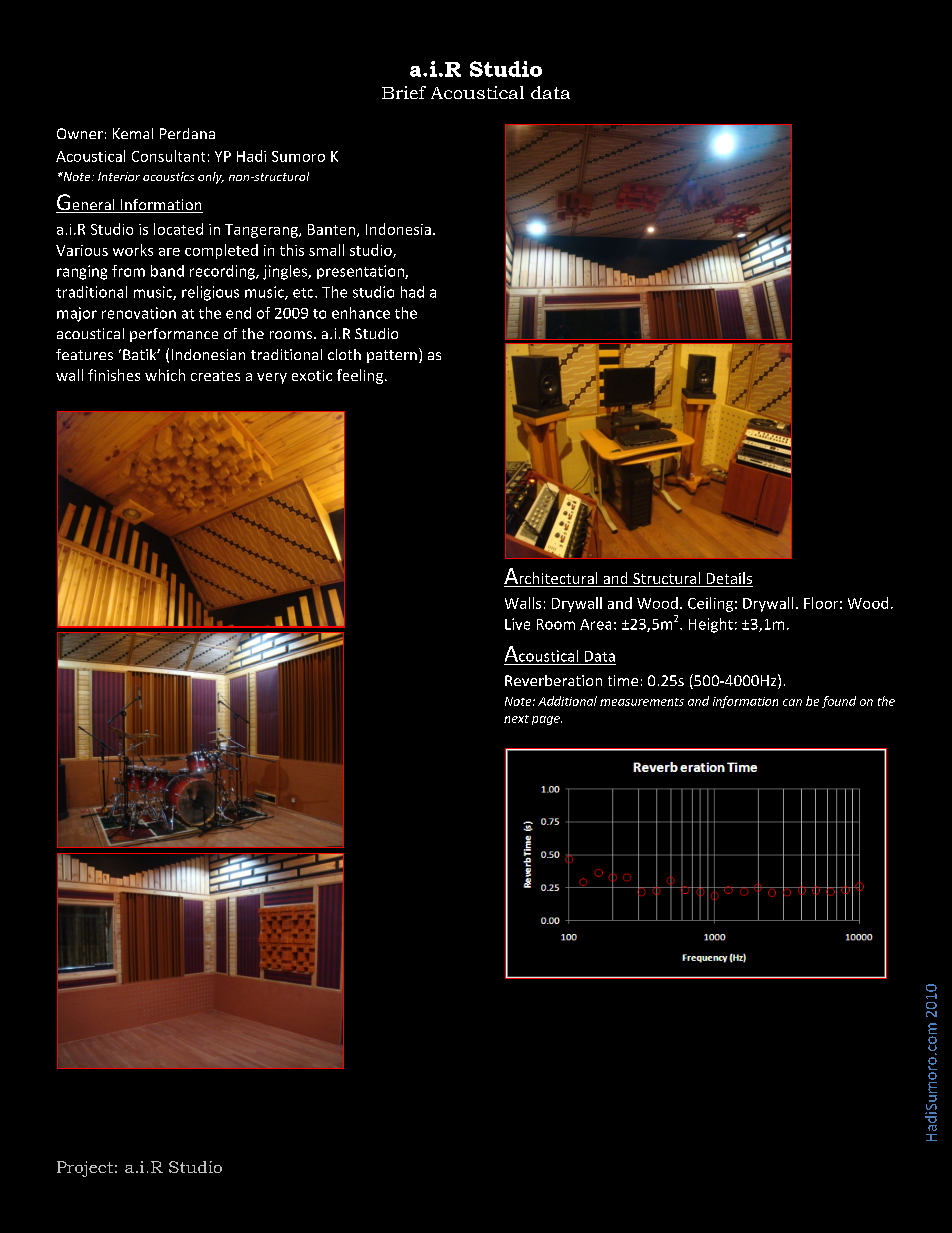  I want to click on presentation, so click(361, 272).
